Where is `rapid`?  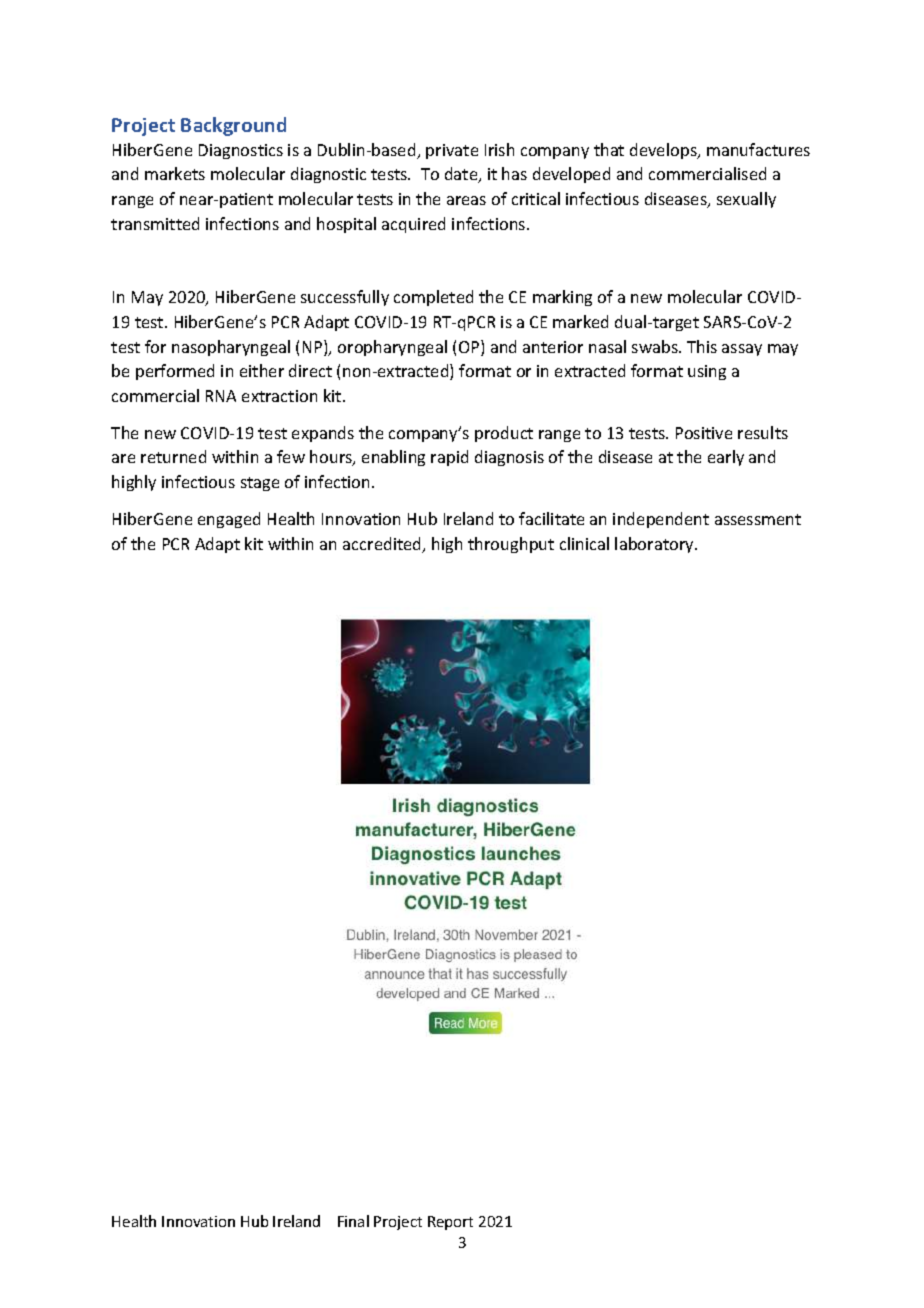
rapid is located at coordinates (449, 458).
